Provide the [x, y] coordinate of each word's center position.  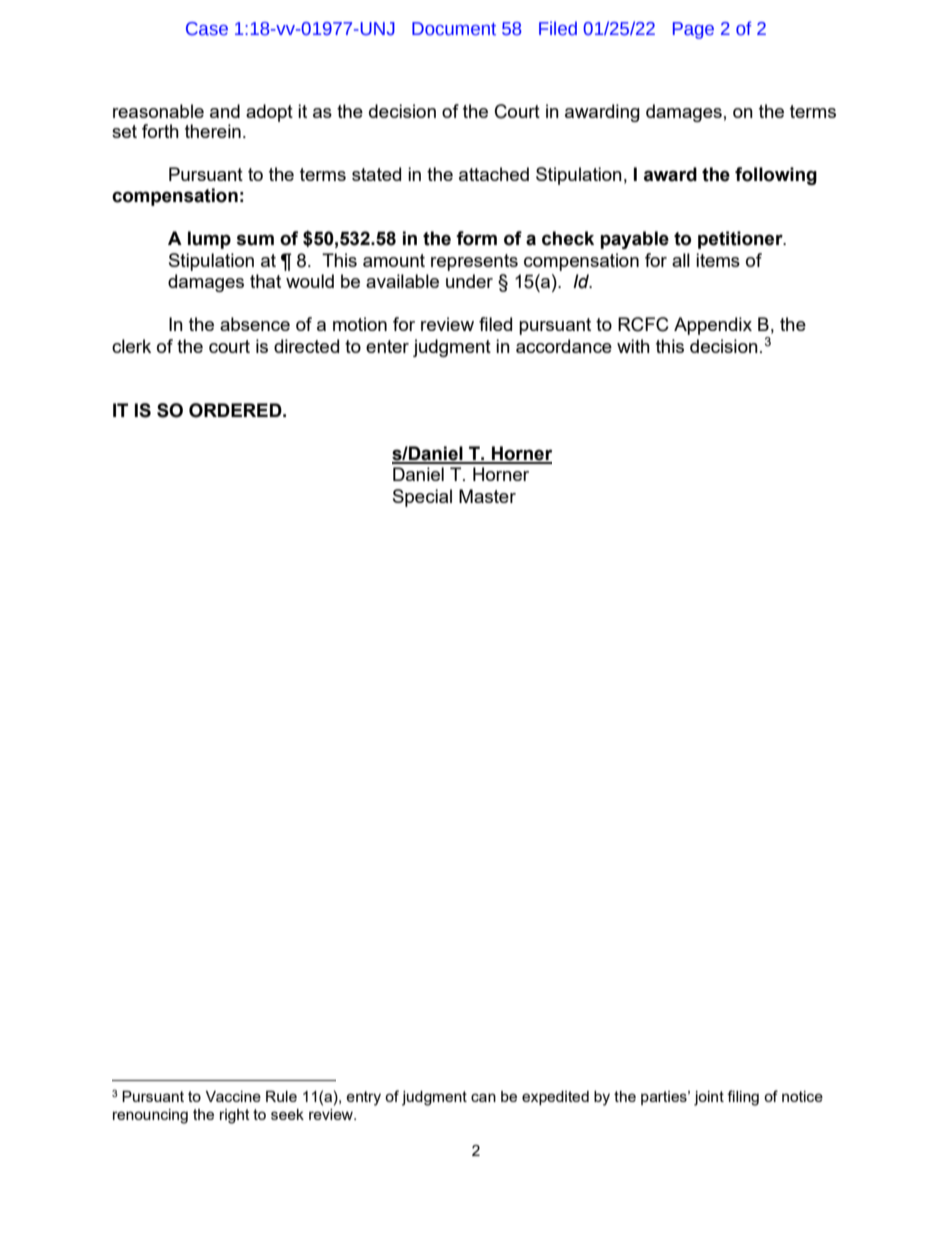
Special [422, 498]
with [633, 346]
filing [743, 1098]
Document [454, 29]
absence [255, 324]
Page [693, 30]
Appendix [713, 326]
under [469, 281]
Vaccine [233, 1096]
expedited [555, 1098]
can [483, 1097]
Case [207, 29]
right [235, 1116]
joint [709, 1098]
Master [487, 496]
